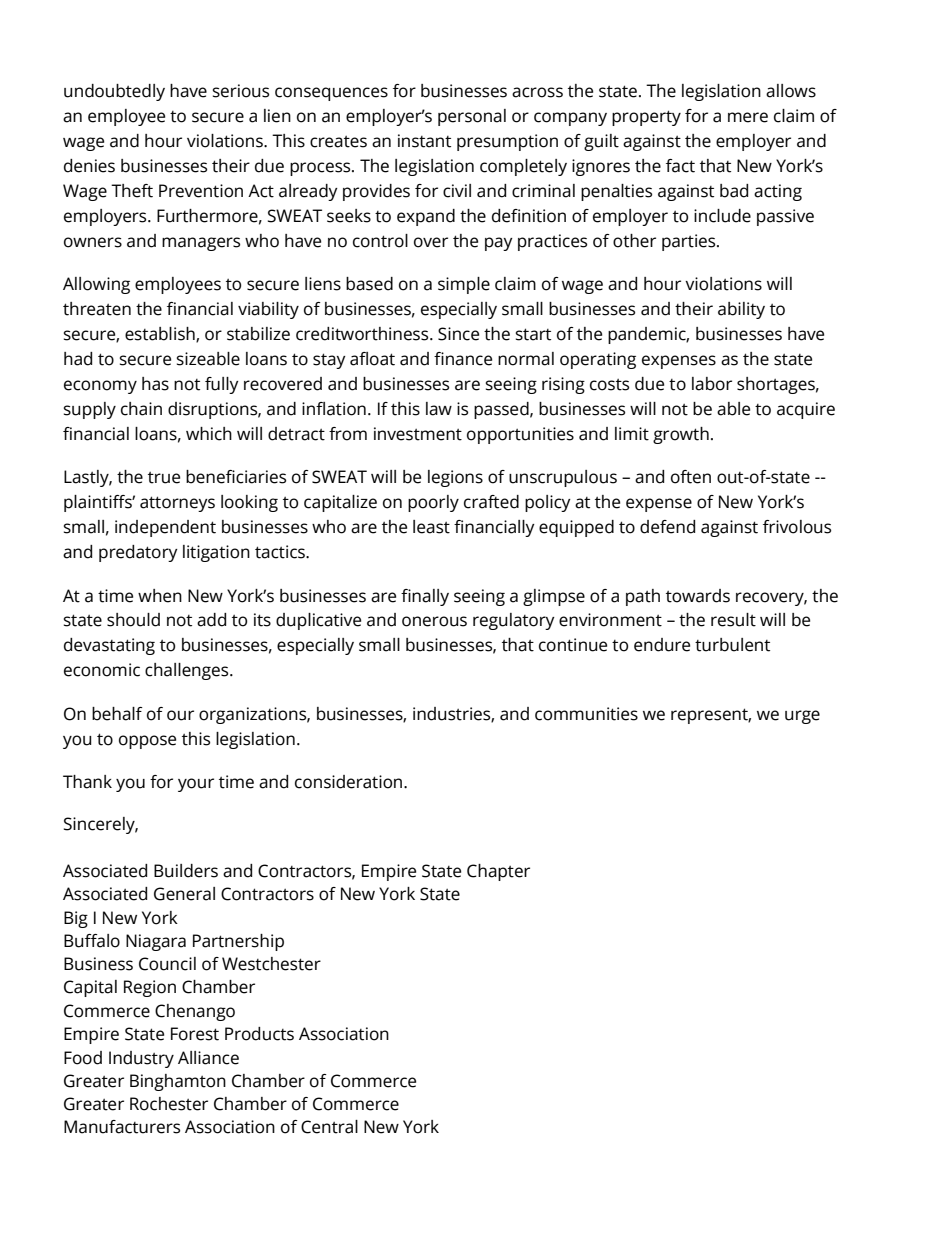  What do you see at coordinates (748, 117) in the screenshot?
I see `mere` at bounding box center [748, 117].
